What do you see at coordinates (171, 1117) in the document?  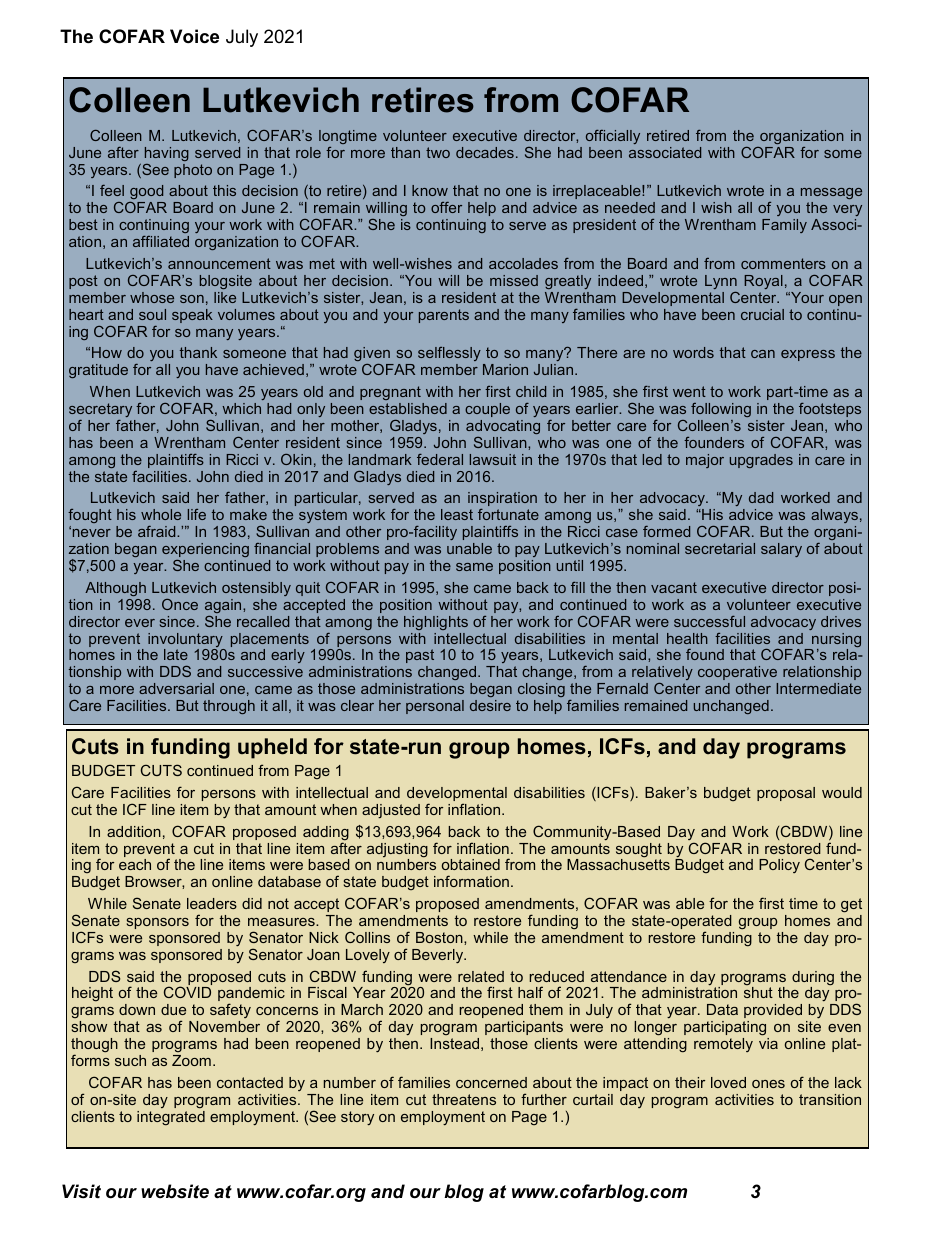 I see `integrated` at bounding box center [171, 1117].
